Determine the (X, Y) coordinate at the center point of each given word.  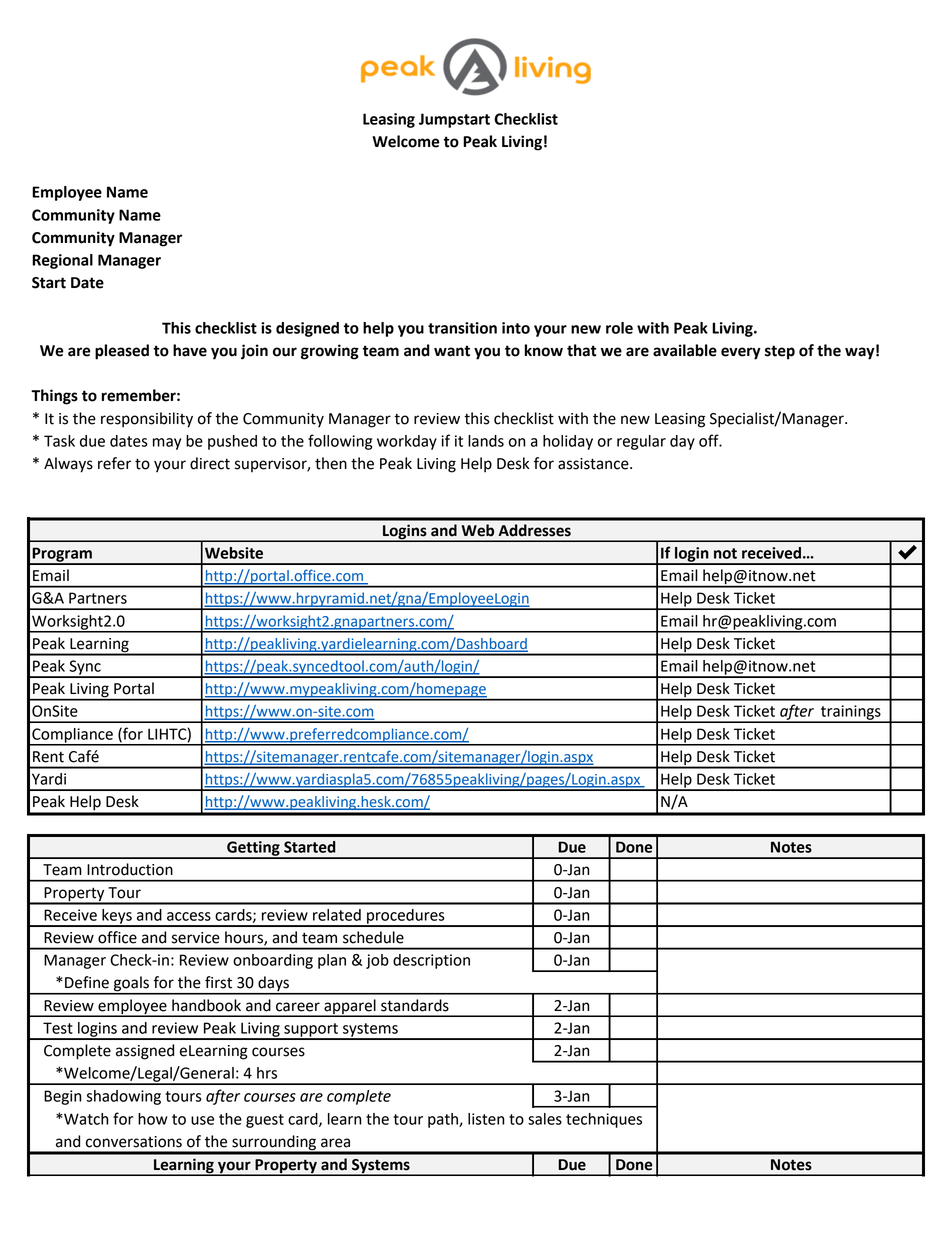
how (153, 1119)
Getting (253, 849)
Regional (62, 261)
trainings (851, 713)
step (780, 352)
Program (62, 555)
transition (462, 328)
